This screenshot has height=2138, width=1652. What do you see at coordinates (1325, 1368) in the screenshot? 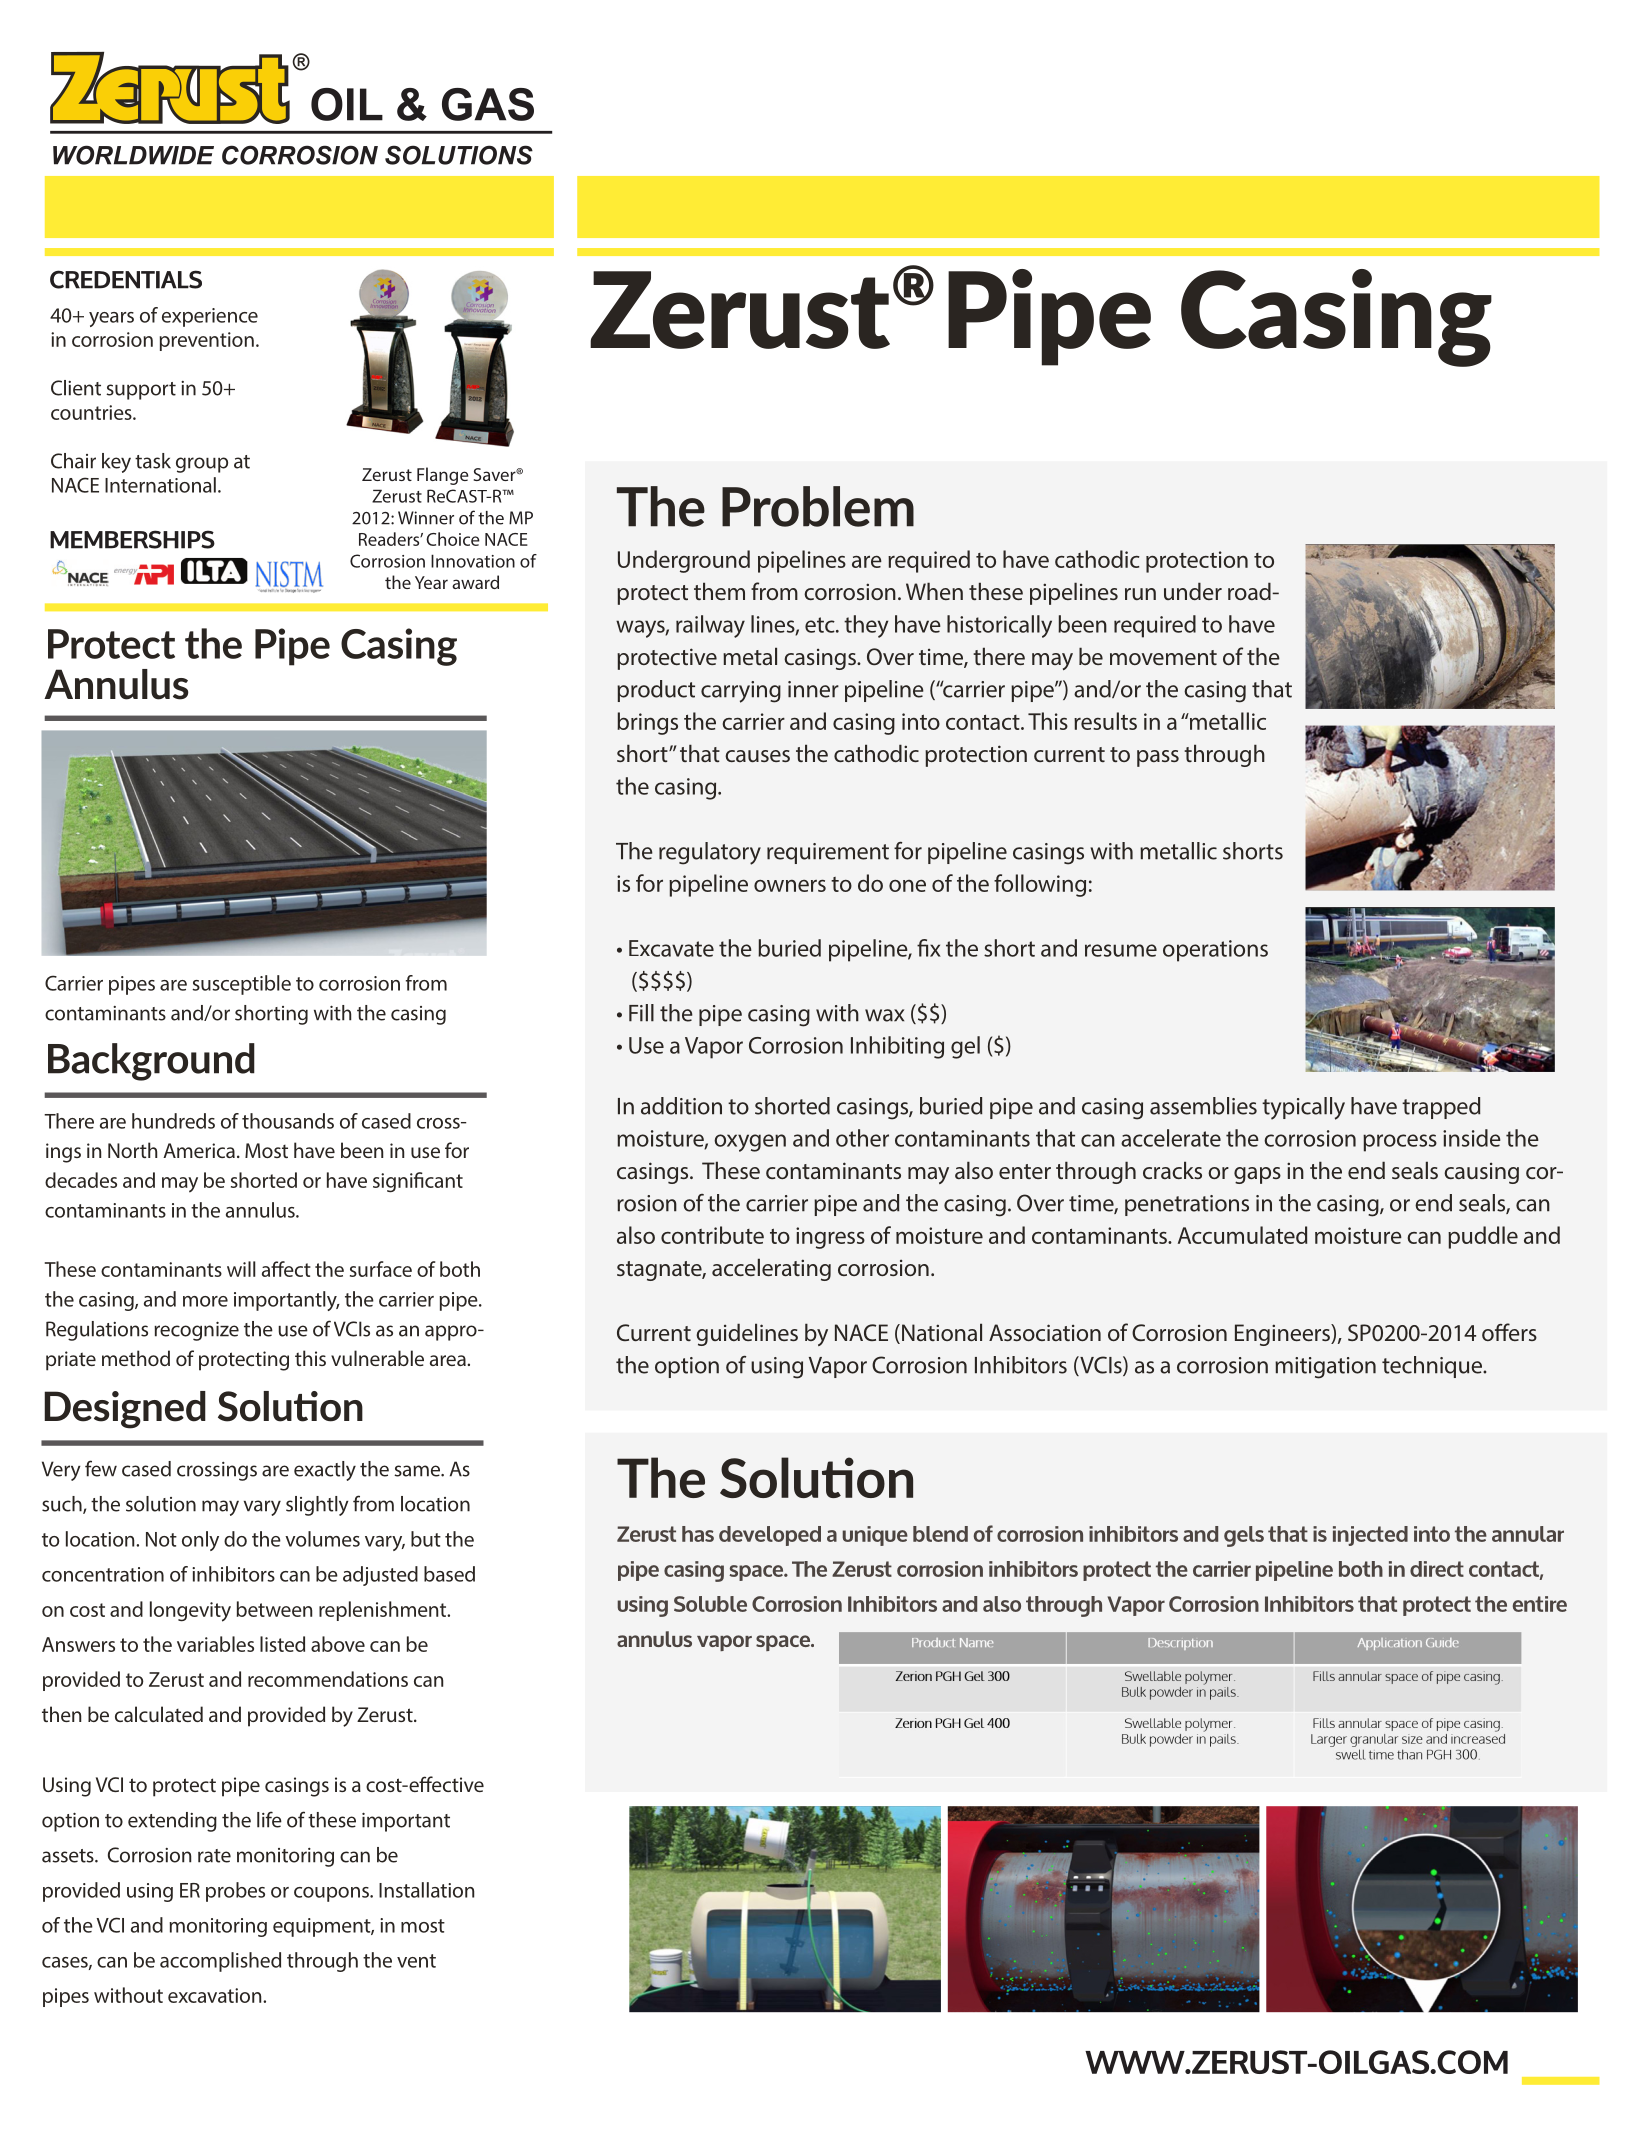
I see `mitigation` at bounding box center [1325, 1368].
